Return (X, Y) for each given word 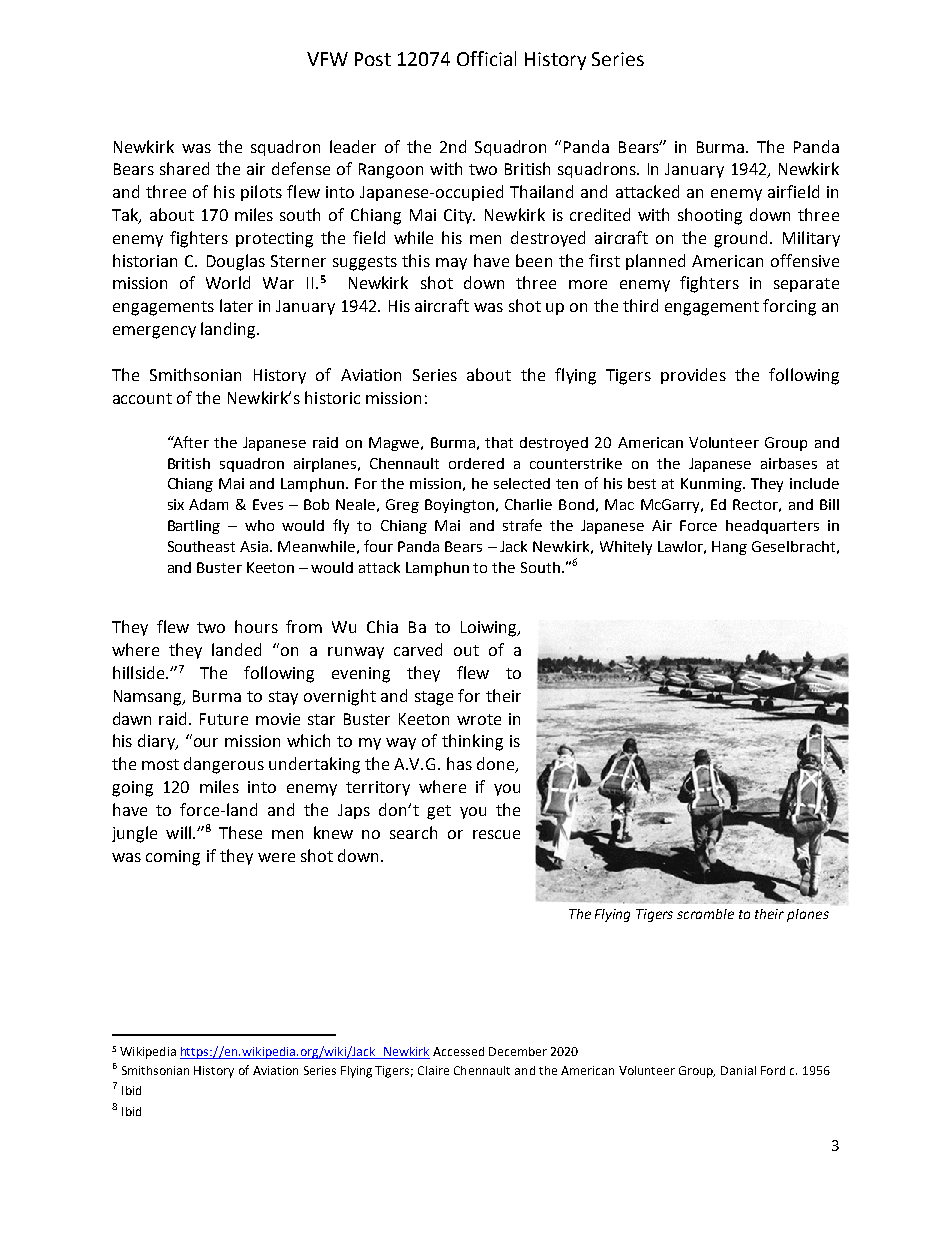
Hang (729, 548)
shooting (710, 216)
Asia (255, 546)
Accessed (458, 1051)
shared (184, 168)
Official (486, 58)
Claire (433, 1070)
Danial (738, 1070)
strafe (522, 525)
